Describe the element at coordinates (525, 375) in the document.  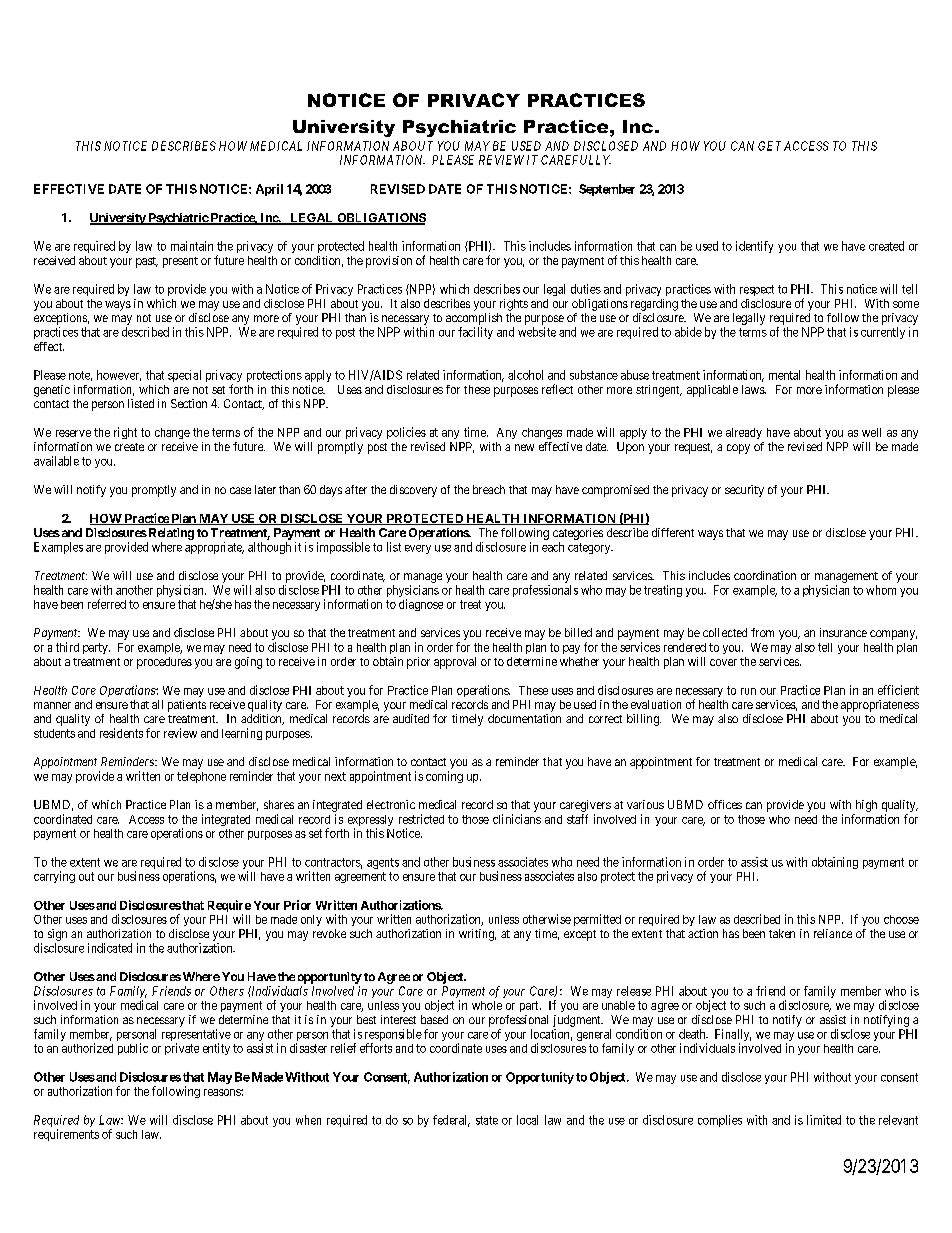
I see `alcohol` at that location.
